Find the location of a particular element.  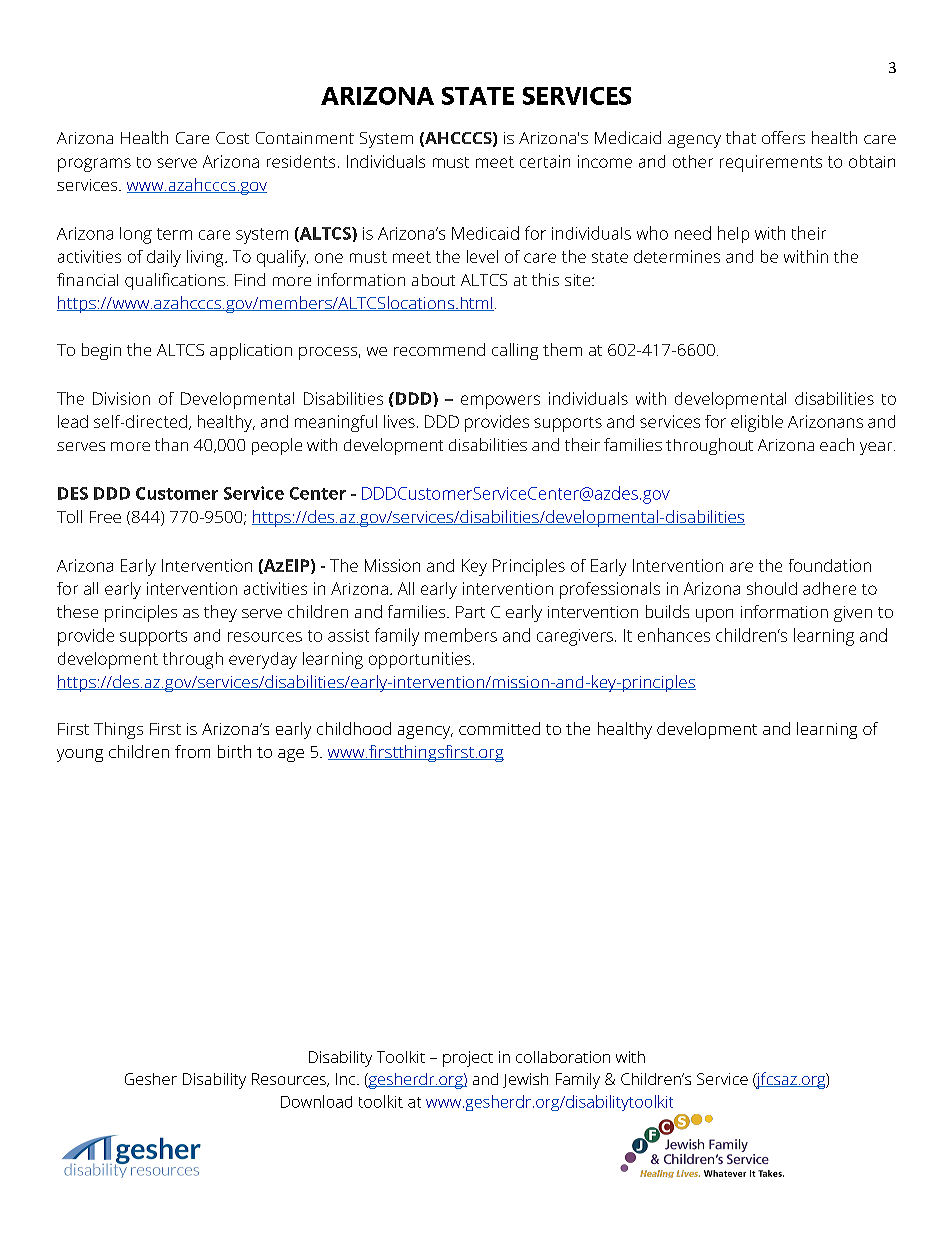

collaboration is located at coordinates (563, 1057).
